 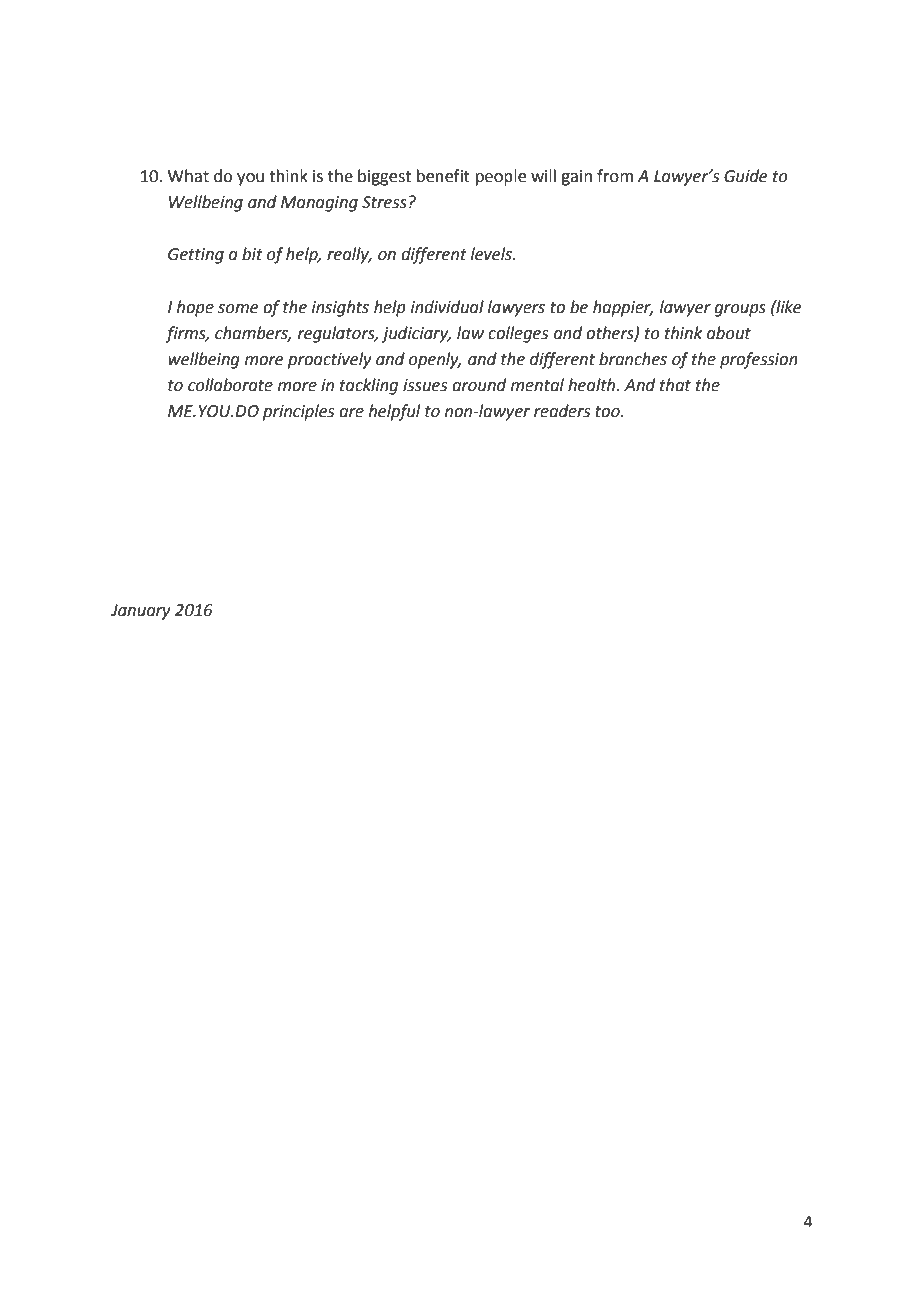 I want to click on are, so click(x=351, y=413).
